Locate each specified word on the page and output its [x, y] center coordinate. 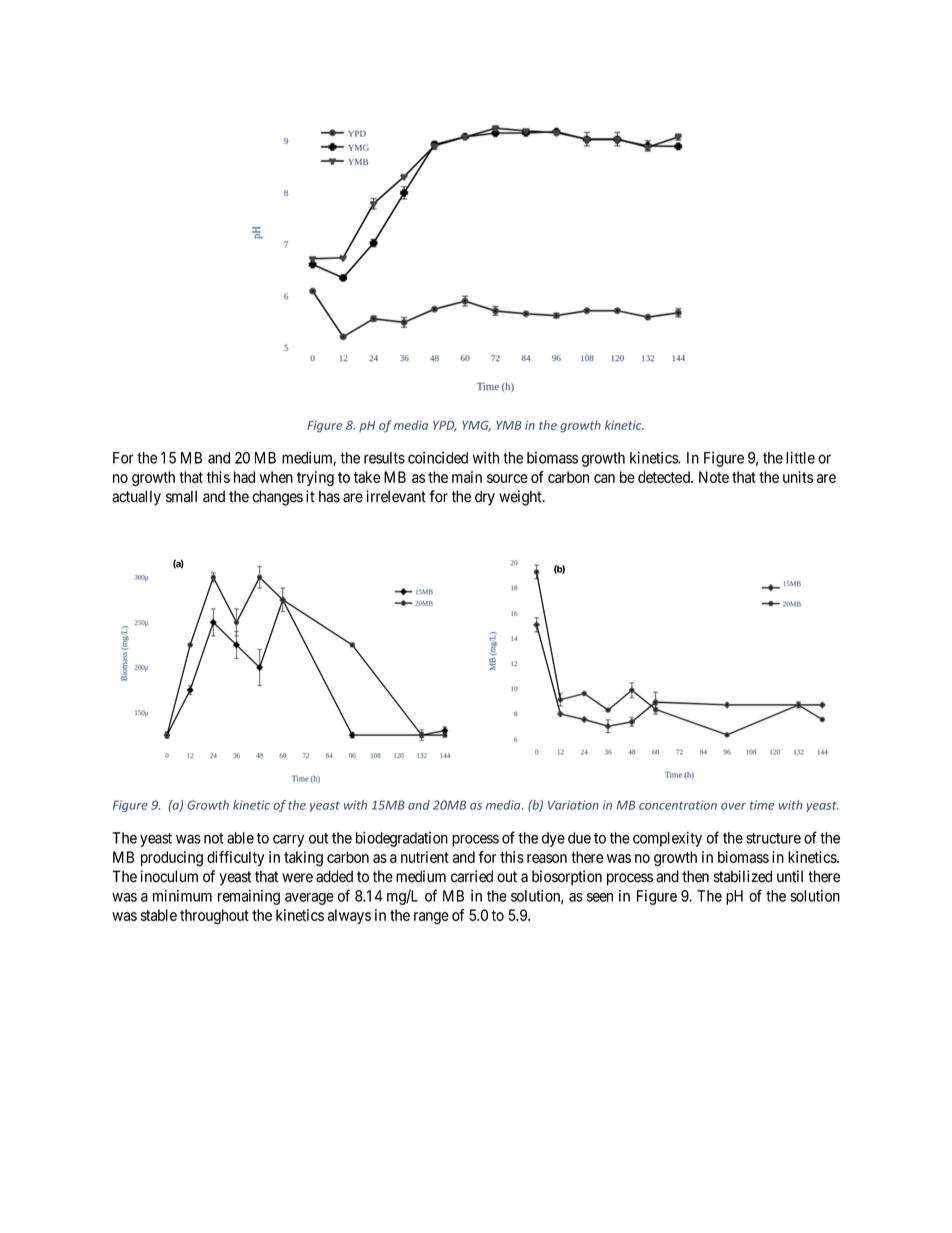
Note [714, 477]
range [431, 918]
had [244, 477]
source [507, 478]
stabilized [743, 876]
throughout [214, 917]
